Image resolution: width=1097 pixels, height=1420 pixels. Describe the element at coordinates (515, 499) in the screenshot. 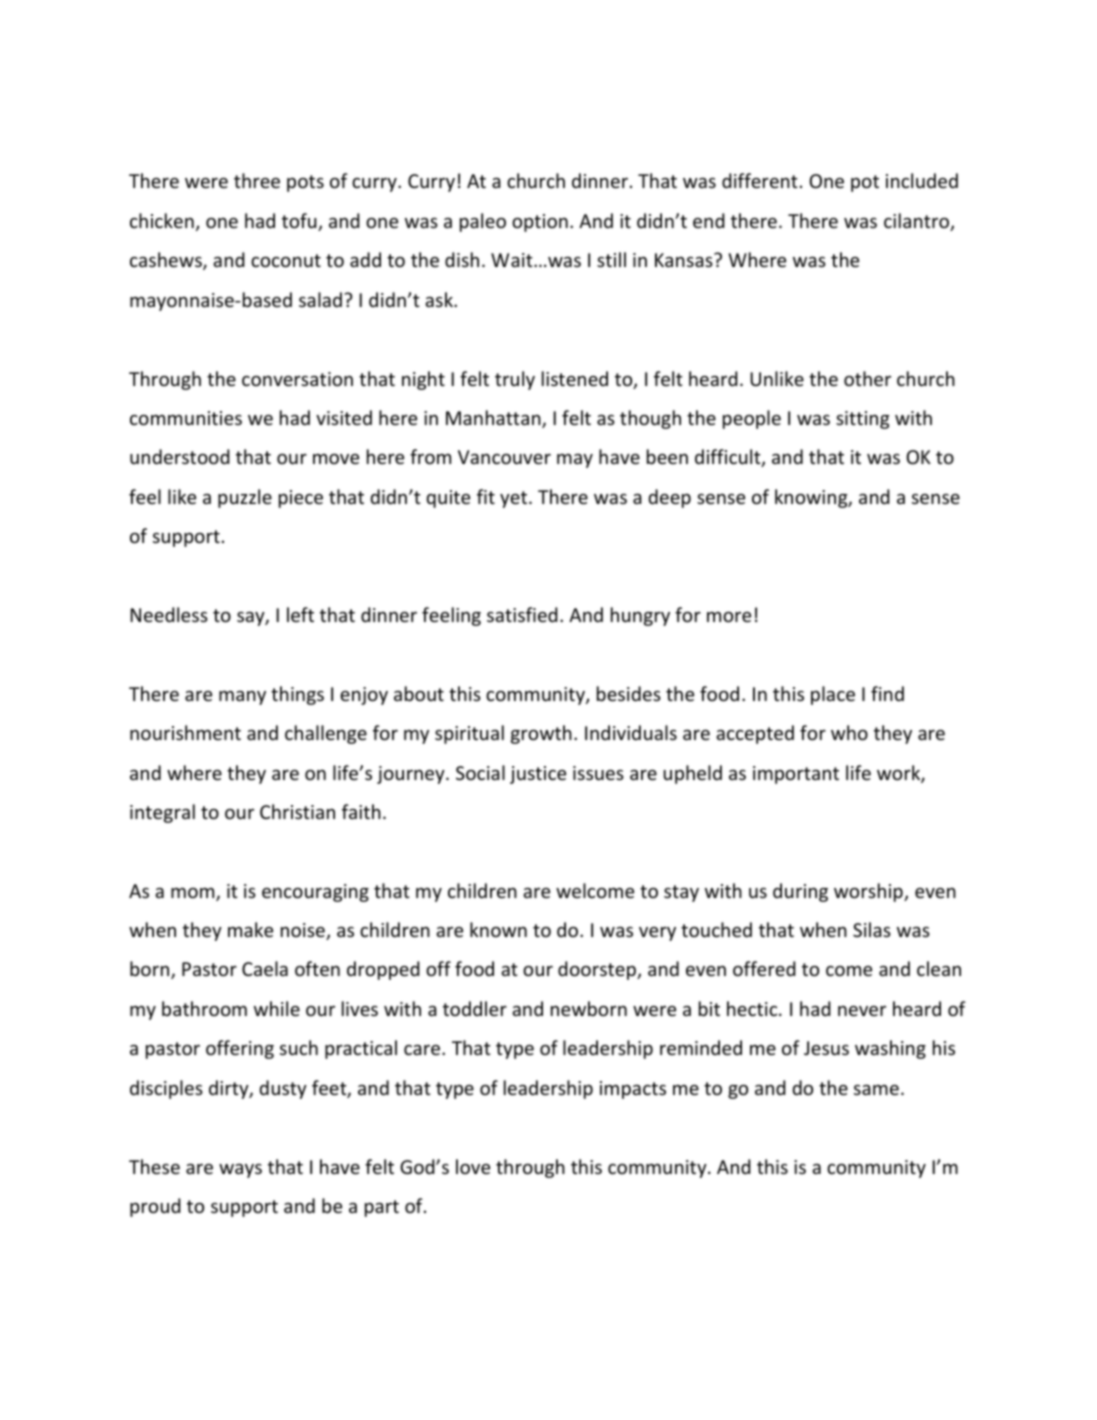

I see `yet` at that location.
